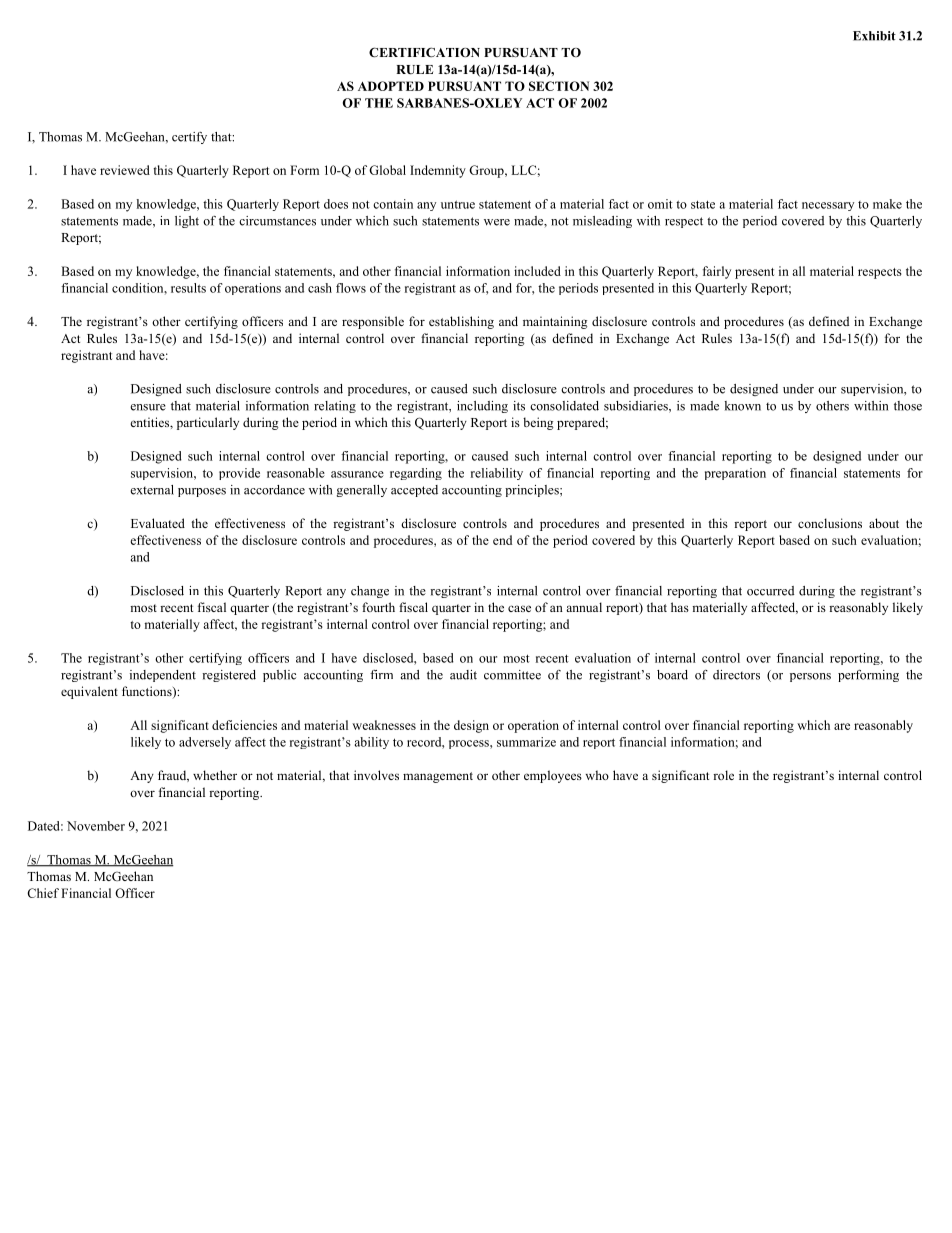 This screenshot has height=1233, width=952. What do you see at coordinates (874, 36) in the screenshot?
I see `Exhibit` at bounding box center [874, 36].
